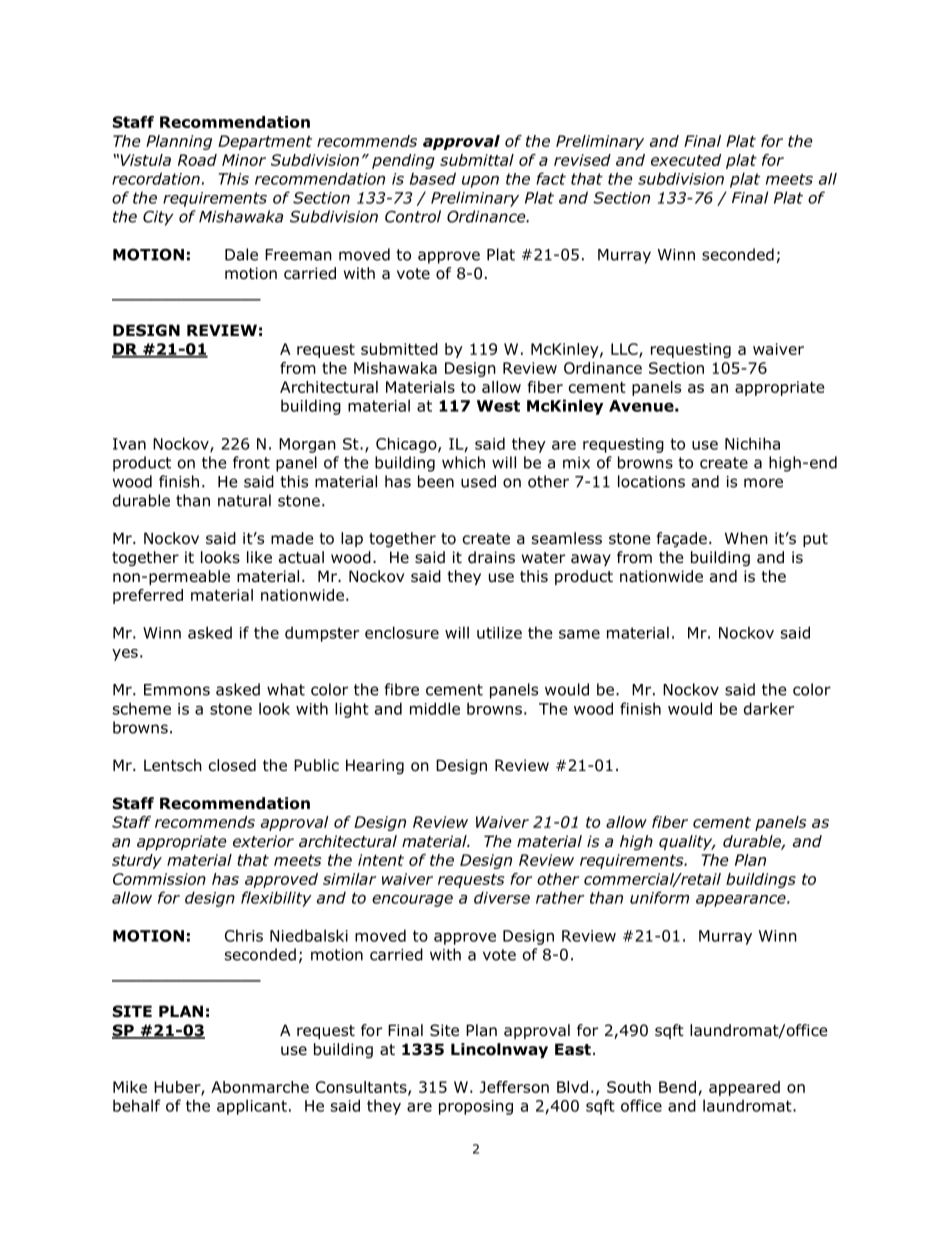  Describe the element at coordinates (499, 632) in the document. I see `utilize` at that location.
